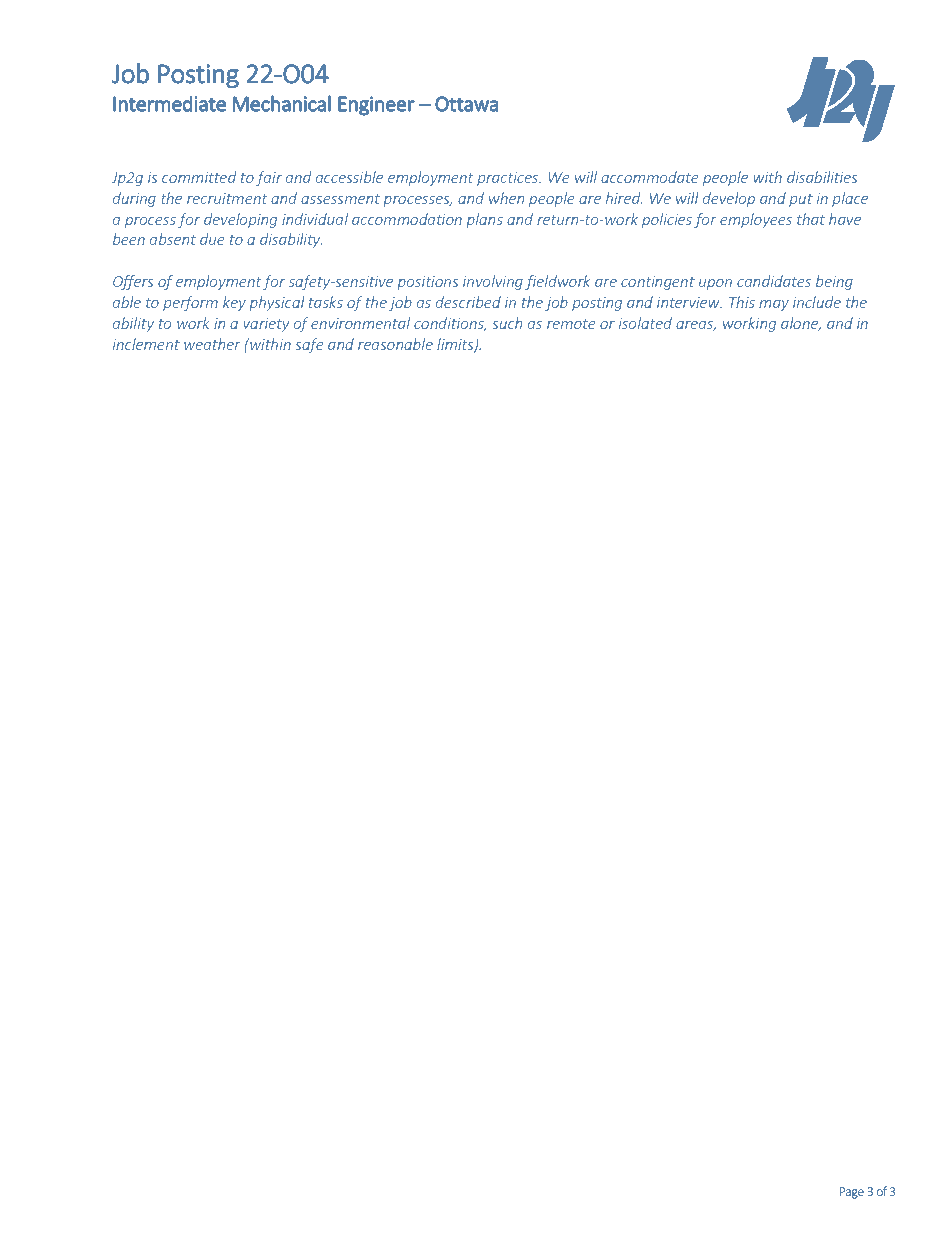  Describe the element at coordinates (266, 325) in the screenshot. I see `variety` at that location.
